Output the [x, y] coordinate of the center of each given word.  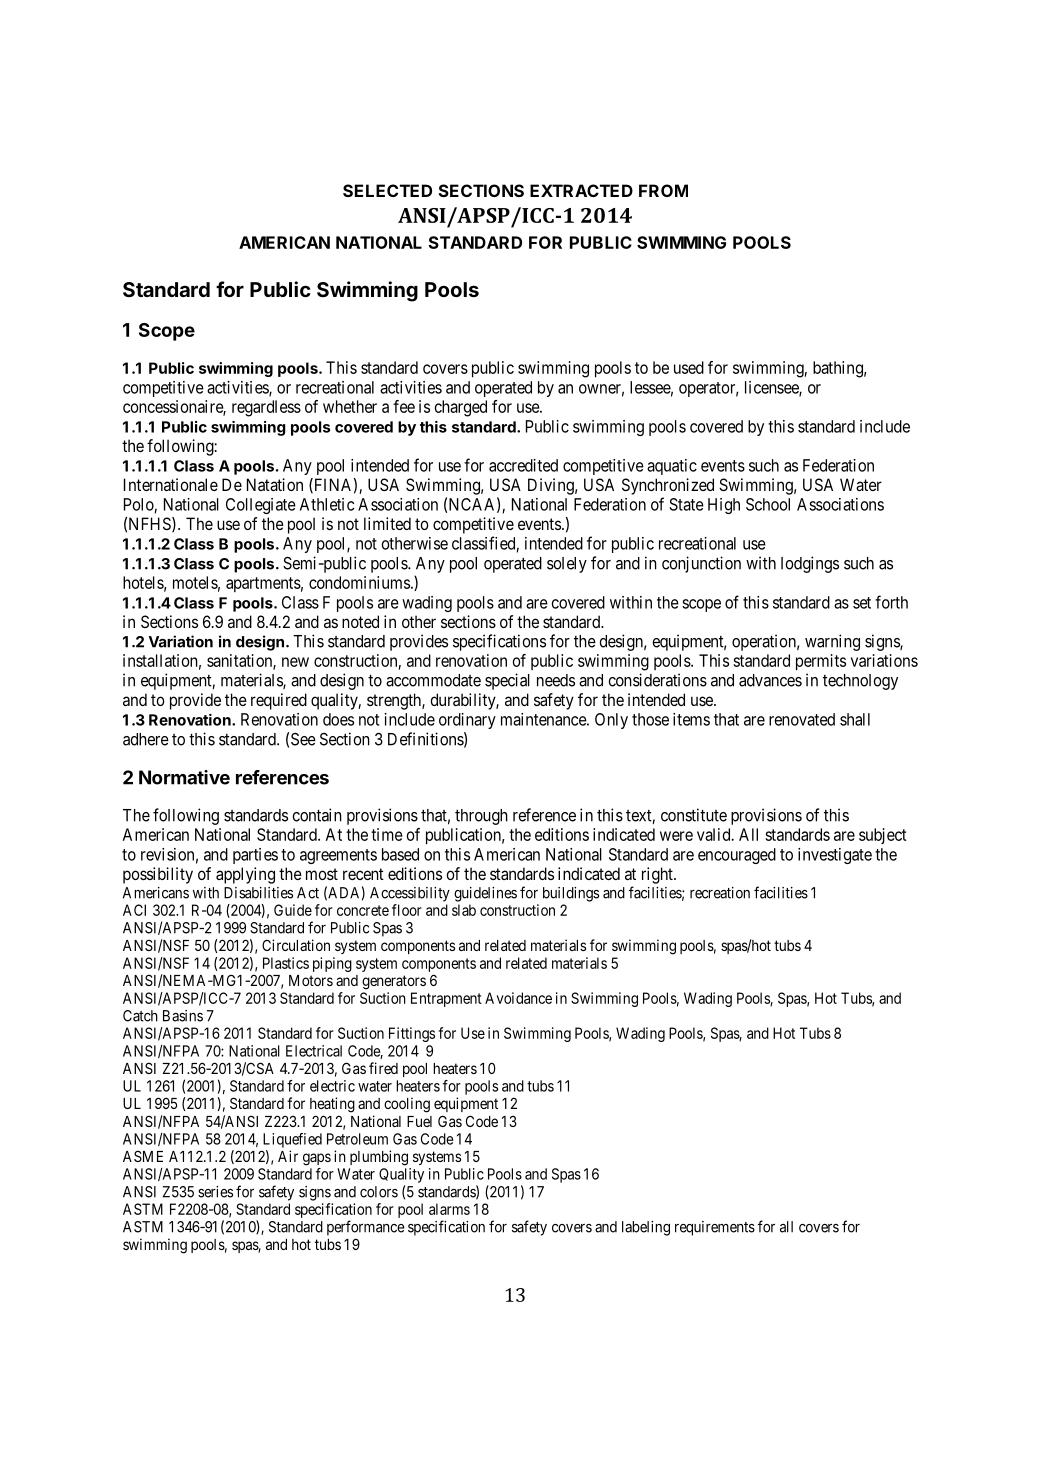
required [279, 701]
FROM [663, 190]
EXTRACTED [581, 190]
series [215, 1192]
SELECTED [387, 190]
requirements [715, 1228]
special [507, 681]
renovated [802, 719]
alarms [449, 1209]
